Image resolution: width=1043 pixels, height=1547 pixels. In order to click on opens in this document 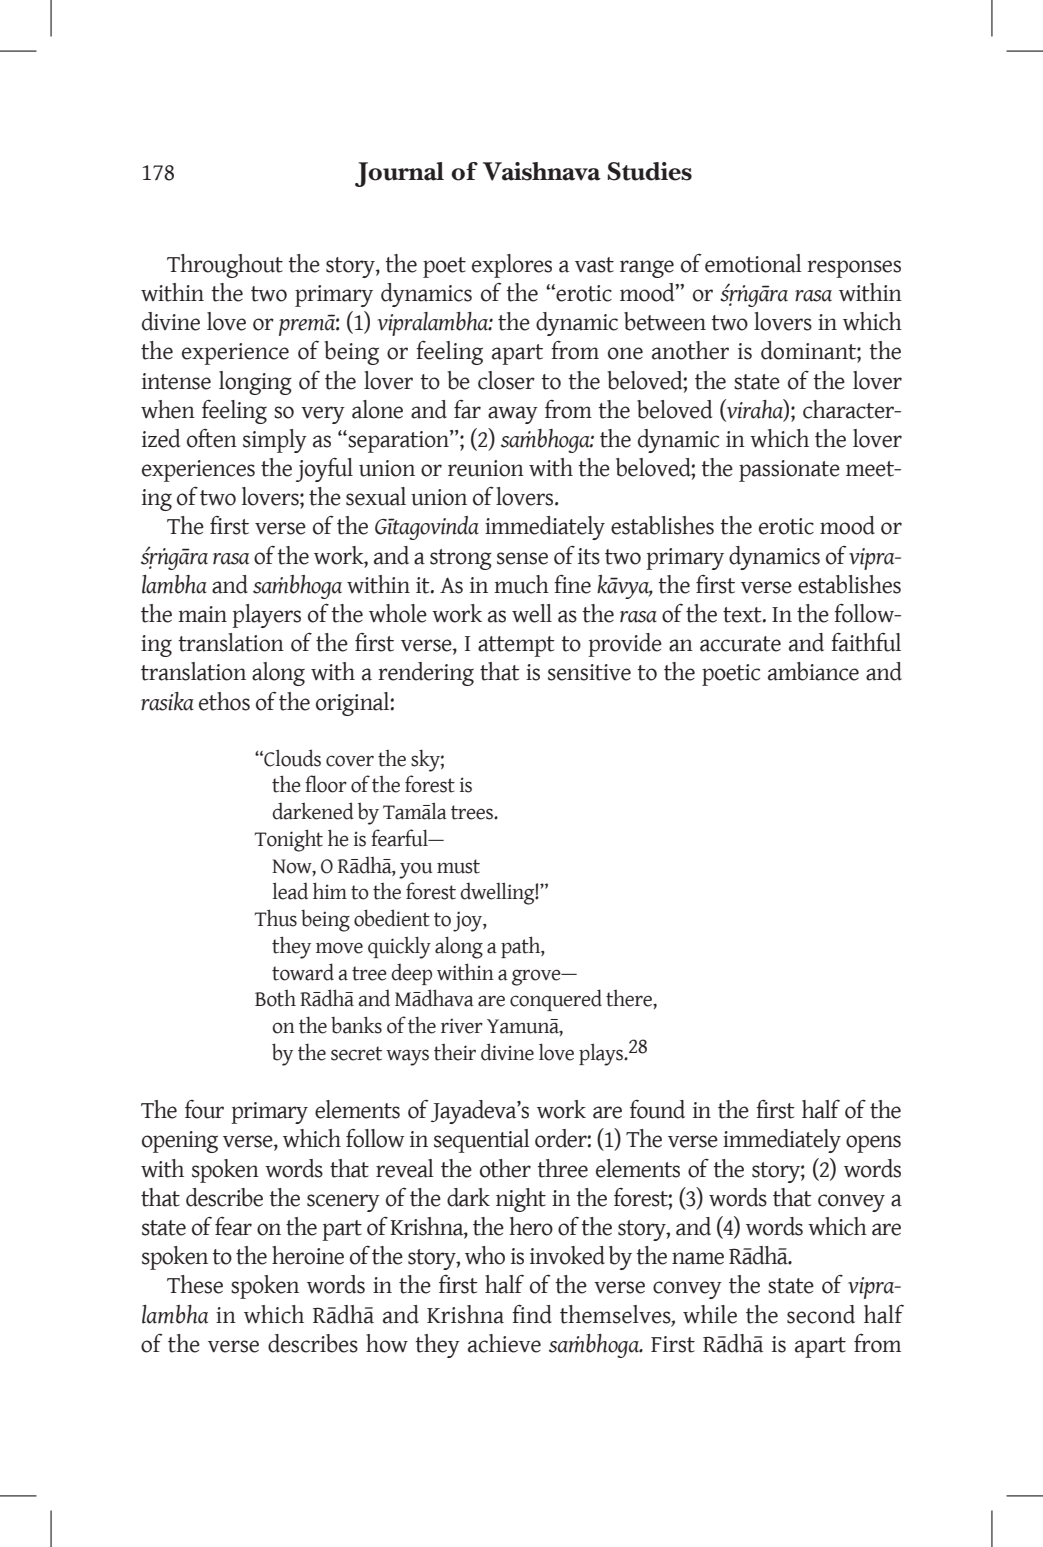, I will do `click(873, 1144)`.
